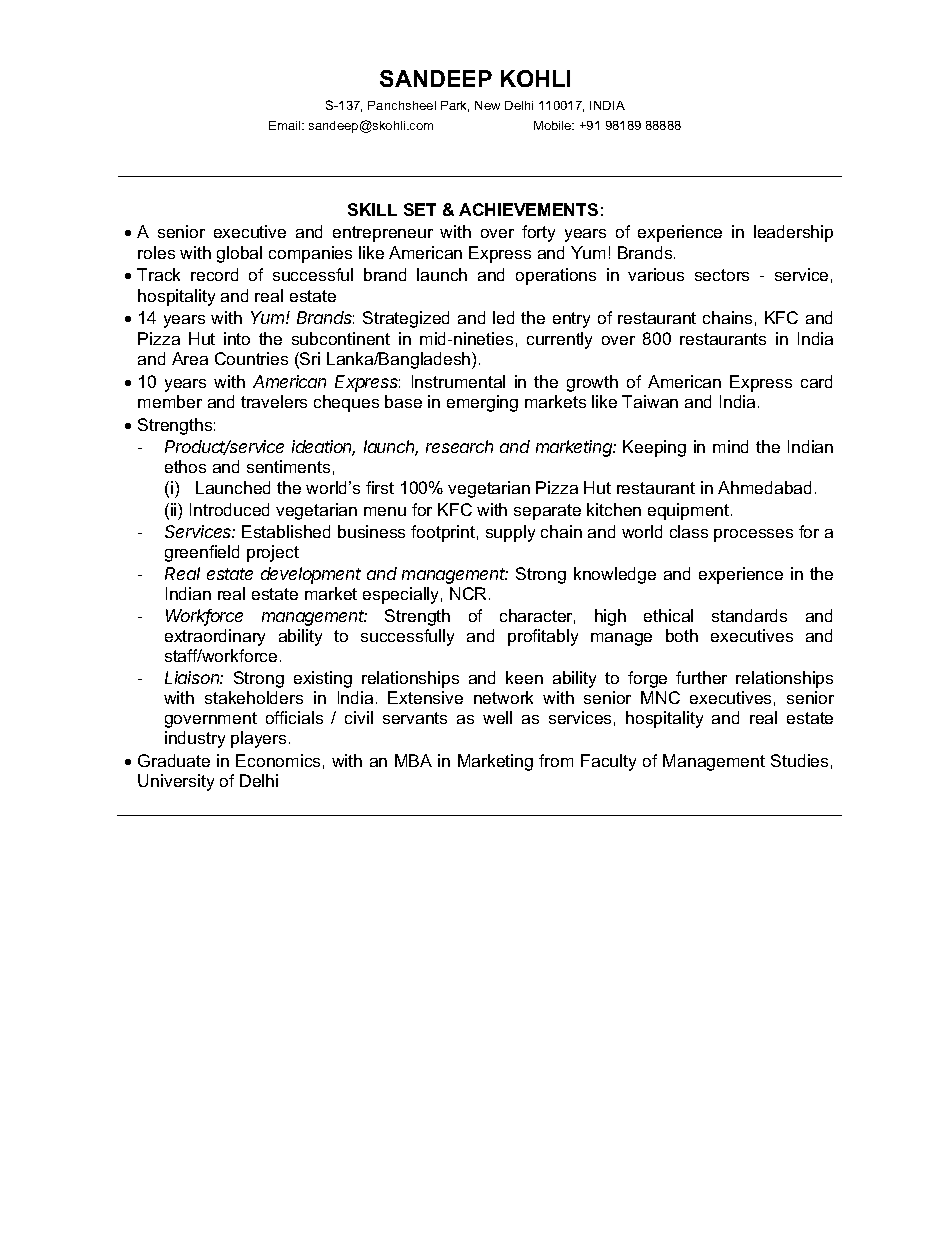  What do you see at coordinates (554, 125) in the screenshot?
I see `Mobile` at bounding box center [554, 125].
